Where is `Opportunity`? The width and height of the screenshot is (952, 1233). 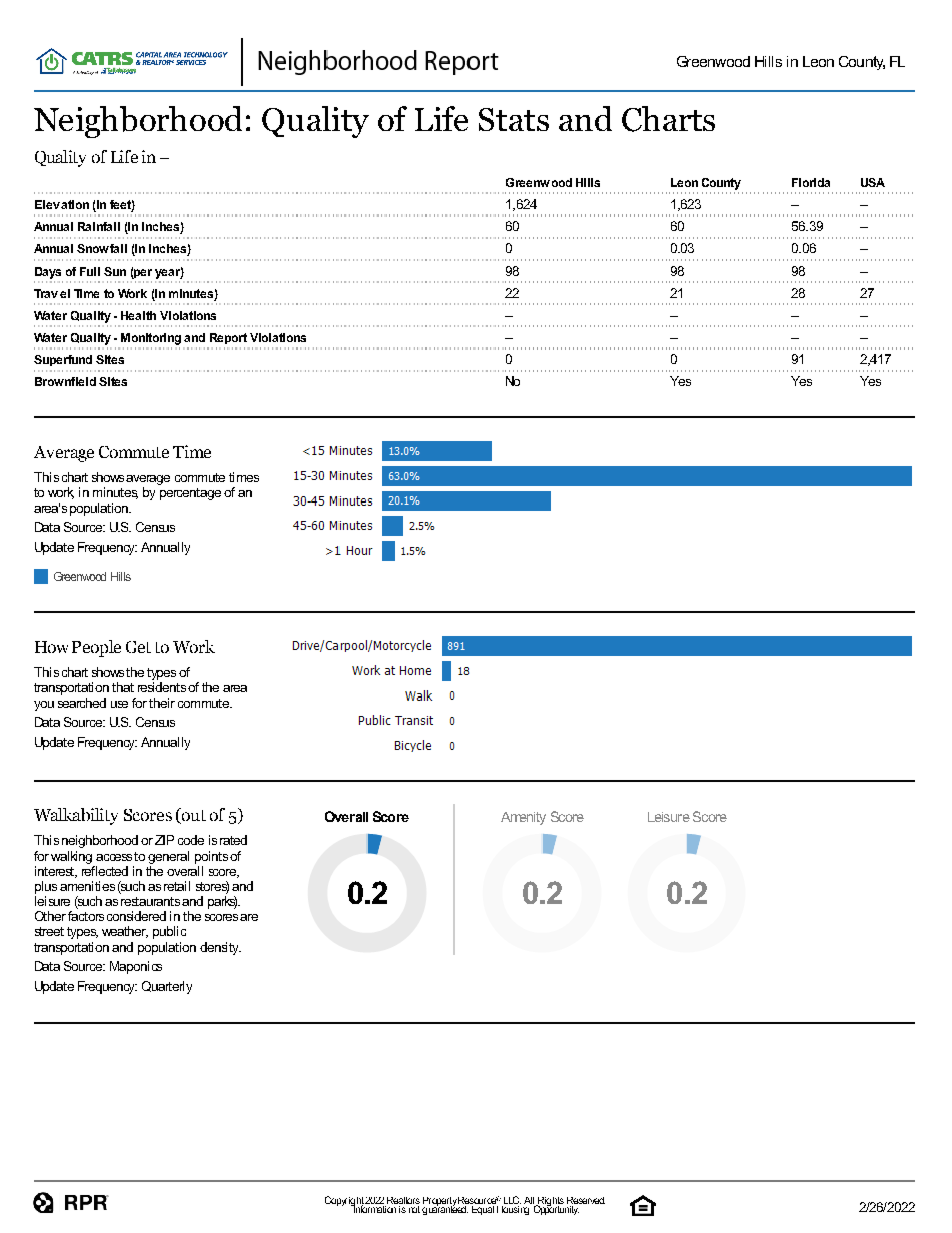 Opportunity is located at coordinates (556, 1209).
